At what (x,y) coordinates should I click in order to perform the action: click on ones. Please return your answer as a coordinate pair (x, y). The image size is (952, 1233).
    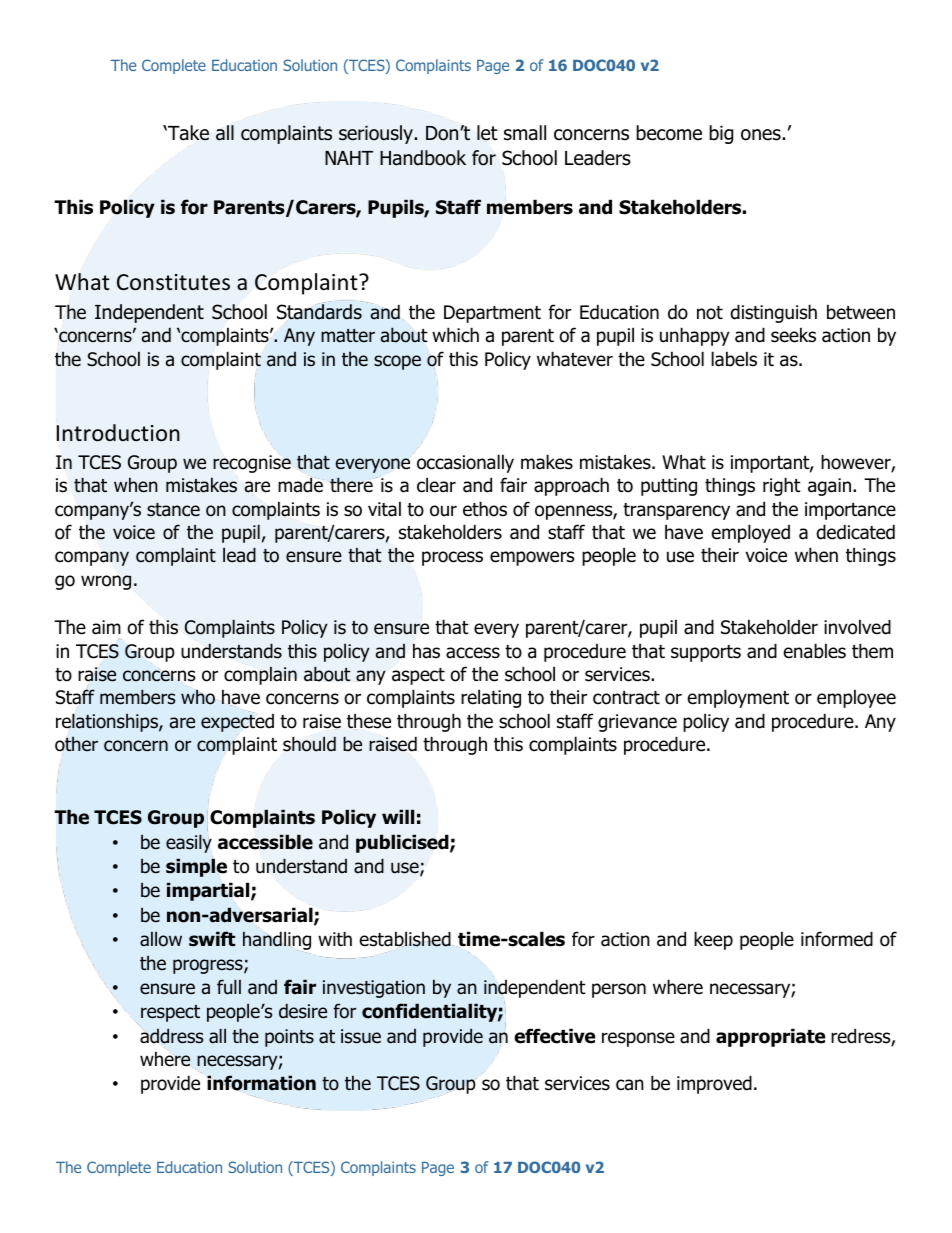
    Looking at the image, I should click on (762, 135).
